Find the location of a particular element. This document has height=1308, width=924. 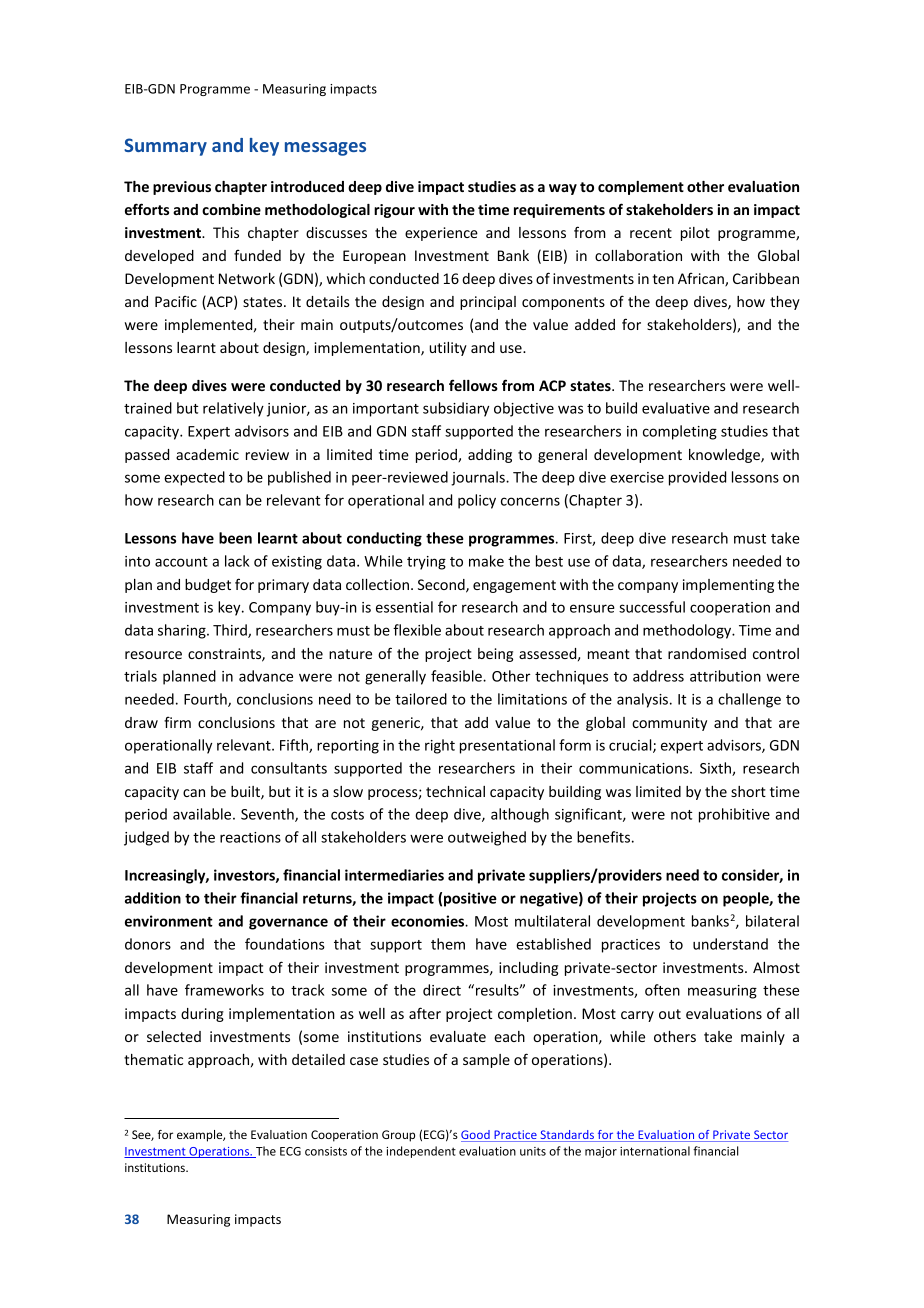

experience is located at coordinates (441, 234).
